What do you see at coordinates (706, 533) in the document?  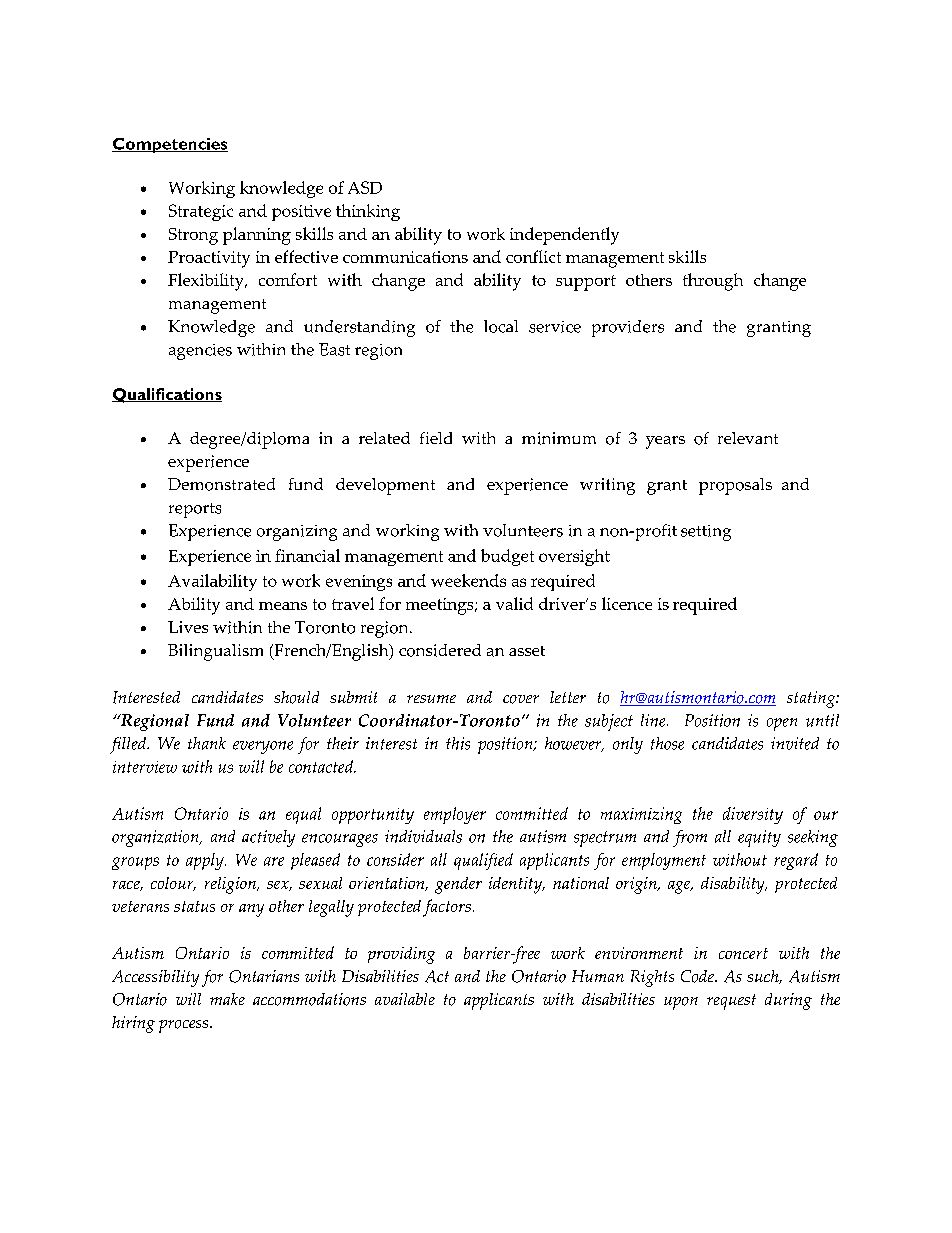 I see `setting` at bounding box center [706, 533].
